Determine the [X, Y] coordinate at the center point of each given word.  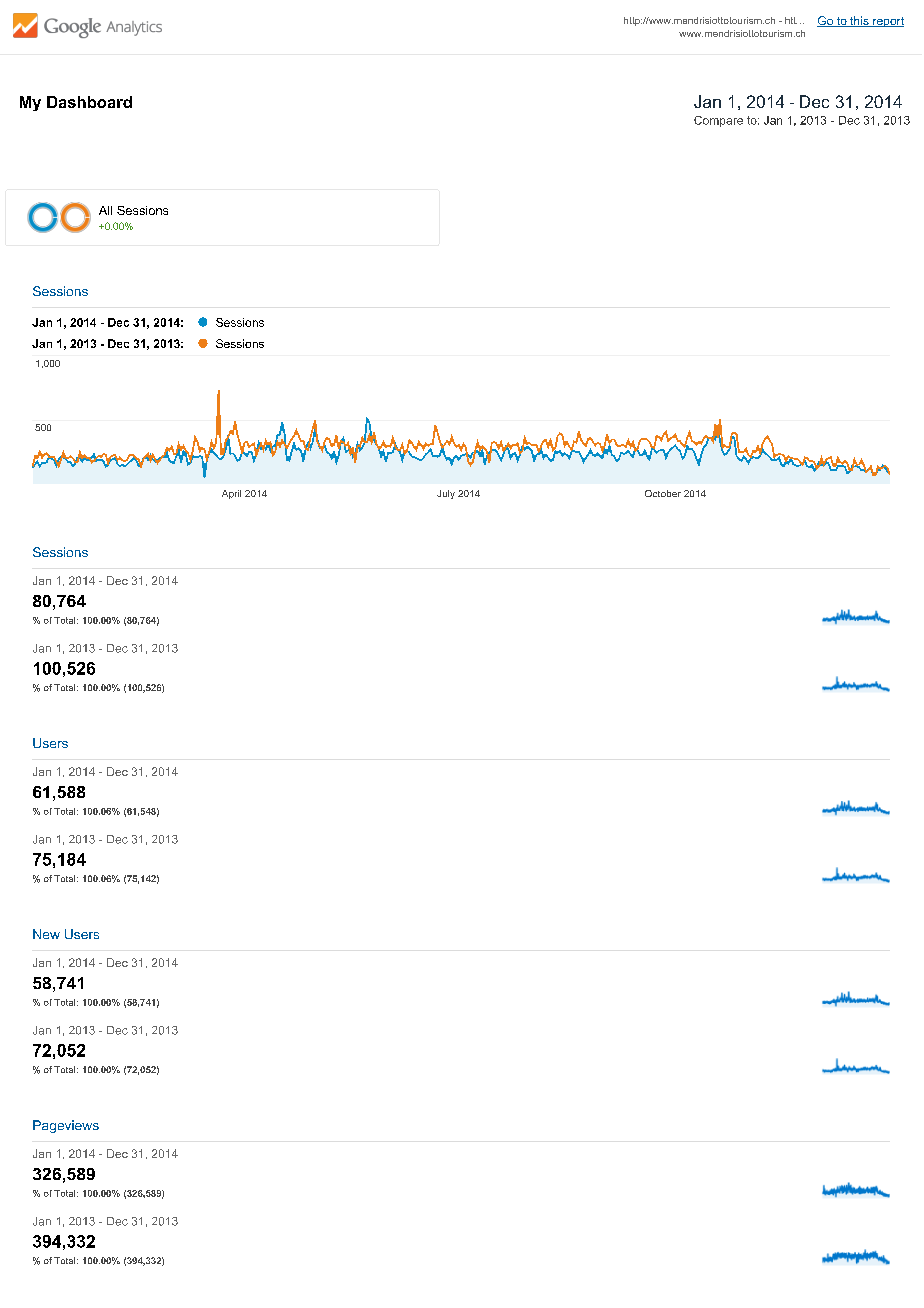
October [663, 493]
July [446, 494]
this [859, 21]
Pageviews [66, 1126]
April [231, 494]
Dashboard [89, 102]
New [46, 934]
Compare [718, 121]
